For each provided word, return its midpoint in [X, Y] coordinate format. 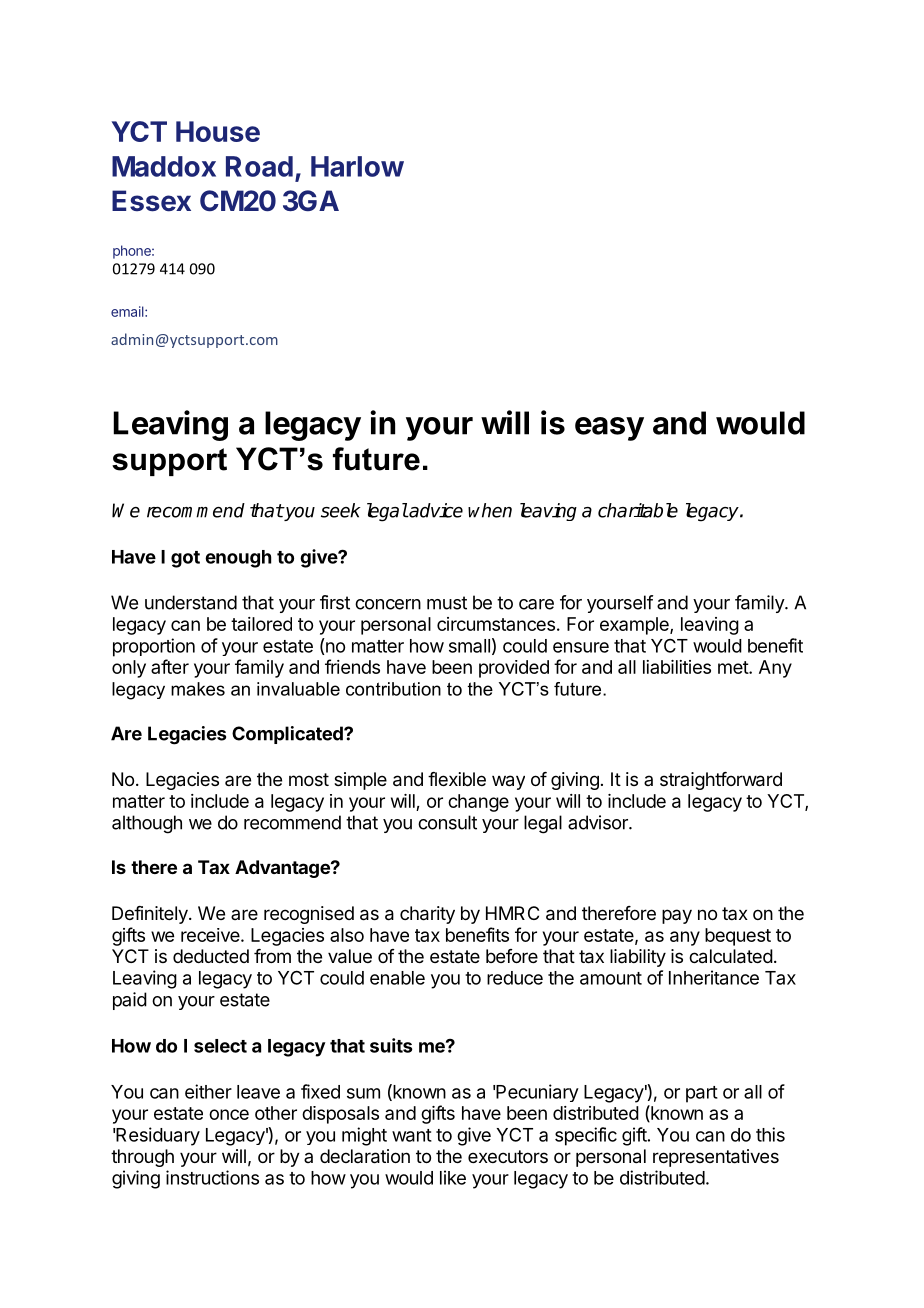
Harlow [357, 166]
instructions [212, 1177]
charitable [638, 510]
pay [677, 916]
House [218, 131]
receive [211, 935]
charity [427, 915]
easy [609, 429]
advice [435, 510]
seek [341, 510]
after [170, 666]
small [469, 646]
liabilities [677, 667]
